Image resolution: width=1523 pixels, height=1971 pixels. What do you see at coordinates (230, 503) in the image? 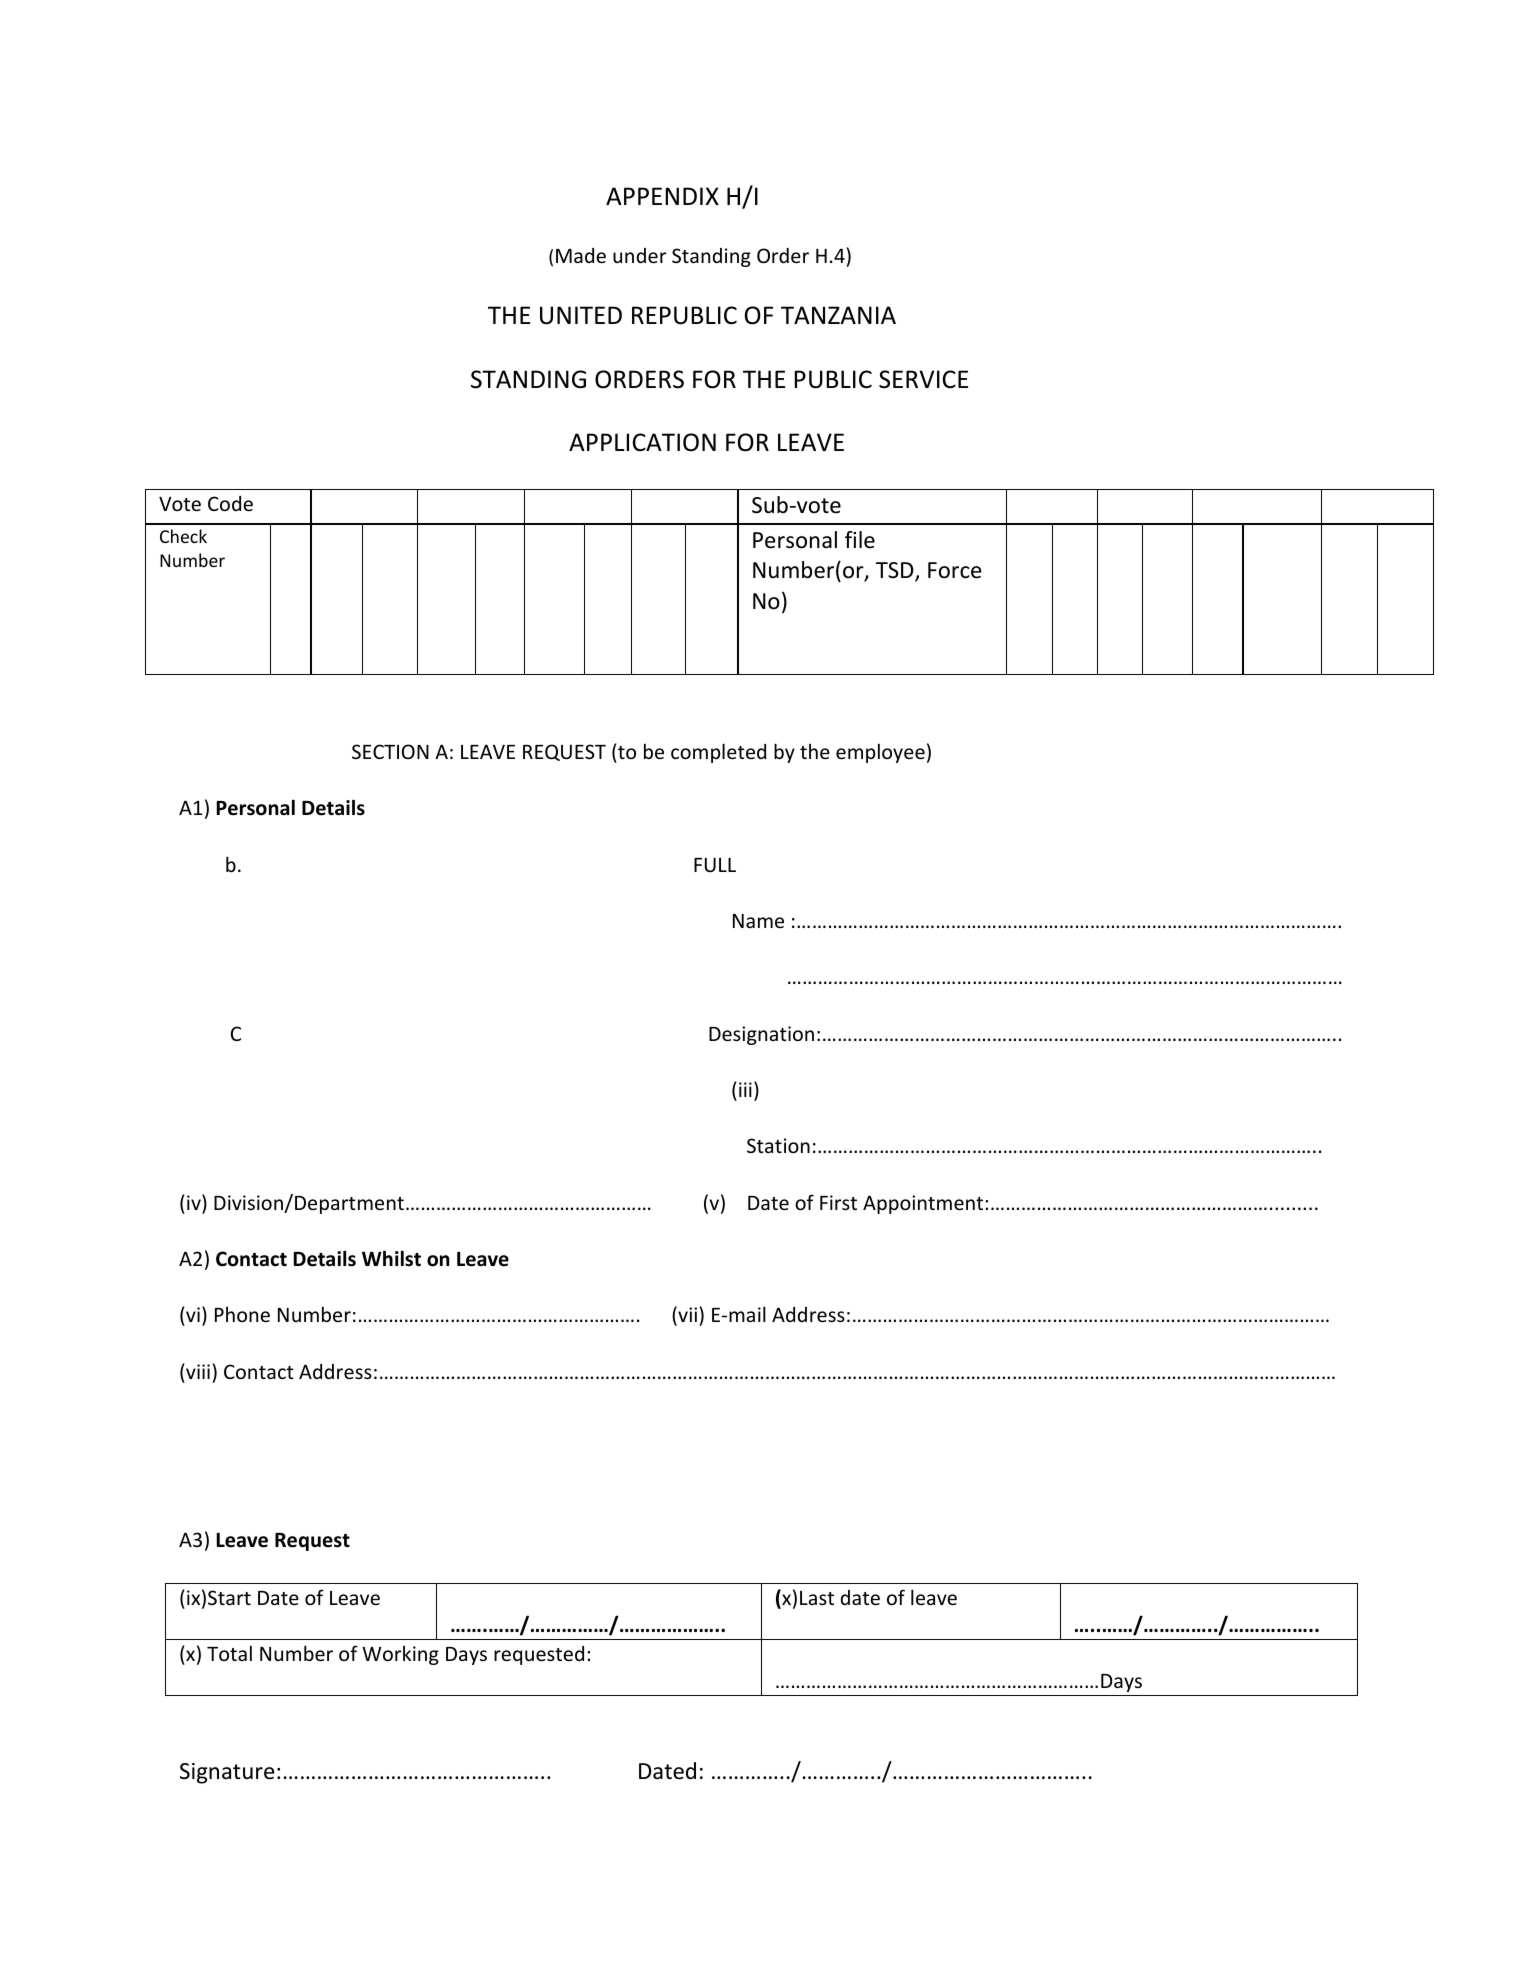
I see `Code` at bounding box center [230, 503].
